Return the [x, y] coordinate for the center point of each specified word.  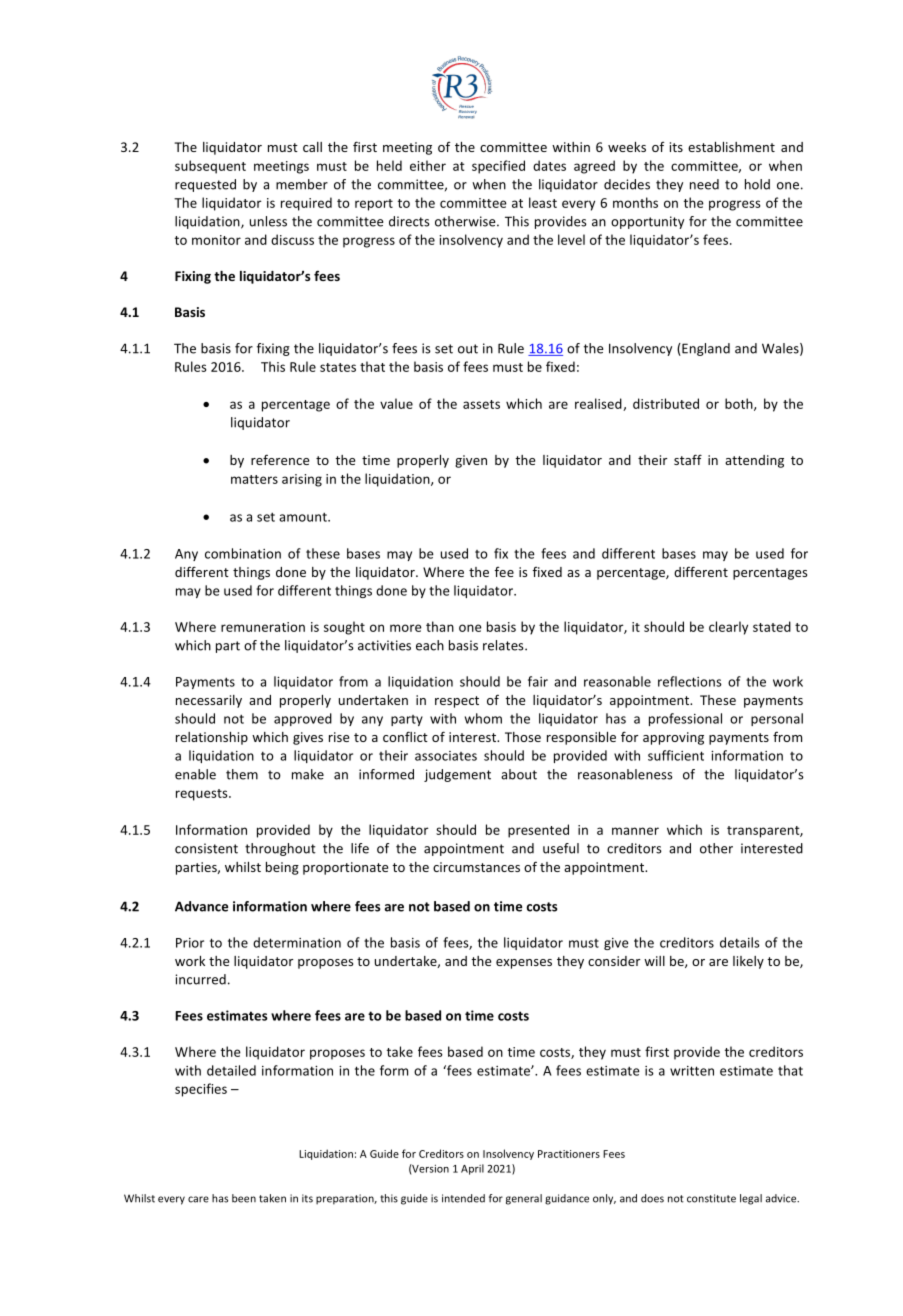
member [302, 184]
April [472, 1169]
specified [498, 167]
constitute [711, 1198]
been [244, 1198]
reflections [690, 681]
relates [504, 645]
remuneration [263, 627]
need [704, 184]
